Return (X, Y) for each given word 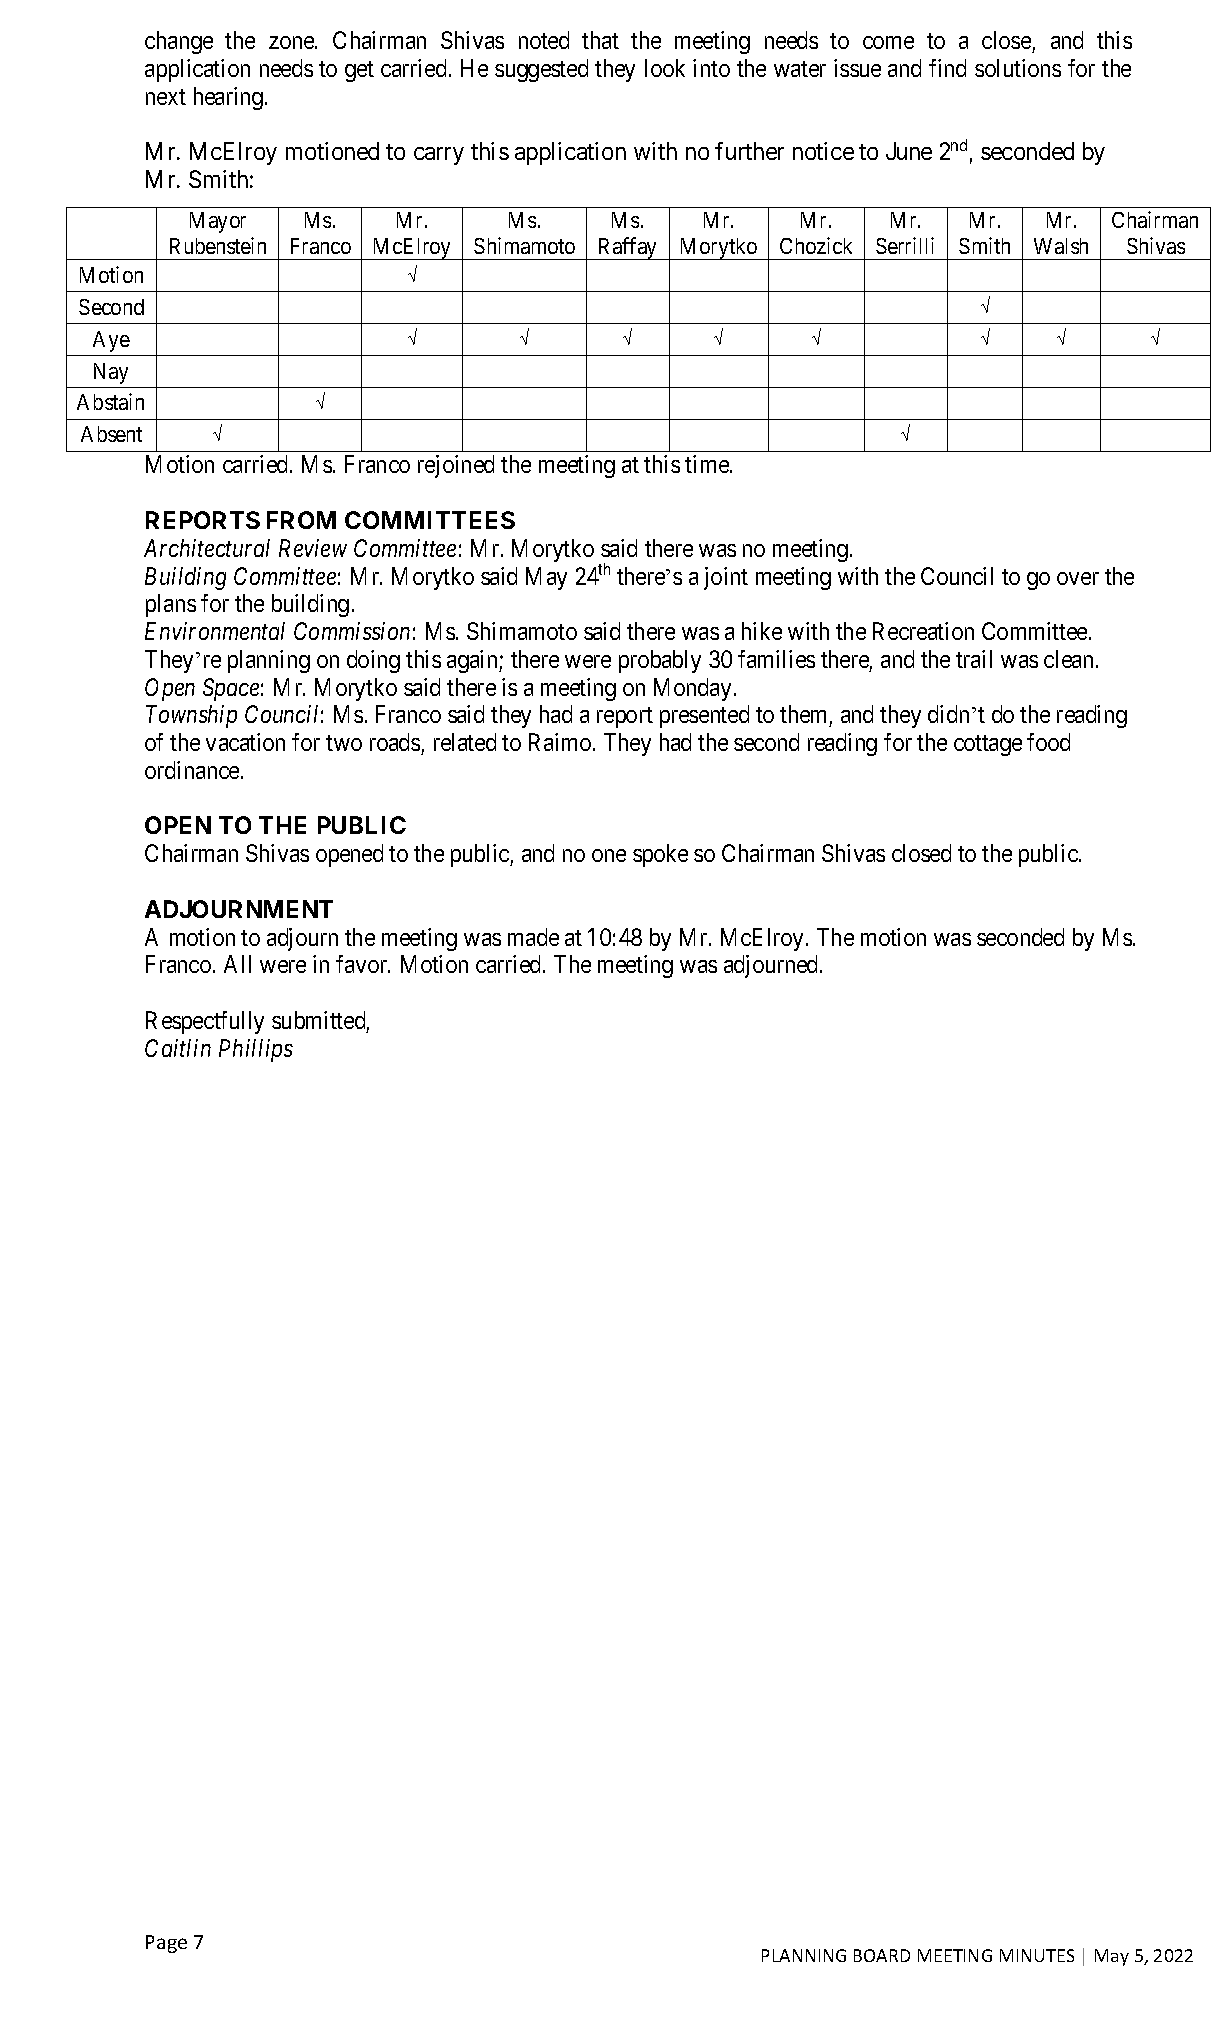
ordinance (193, 770)
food (1048, 742)
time (708, 464)
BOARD (882, 1955)
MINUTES (1037, 1955)
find (947, 68)
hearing (230, 98)
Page (166, 1944)
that (600, 40)
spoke (660, 855)
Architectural (207, 548)
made (533, 937)
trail (974, 659)
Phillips (256, 1050)
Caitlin (178, 1048)
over (1078, 578)
